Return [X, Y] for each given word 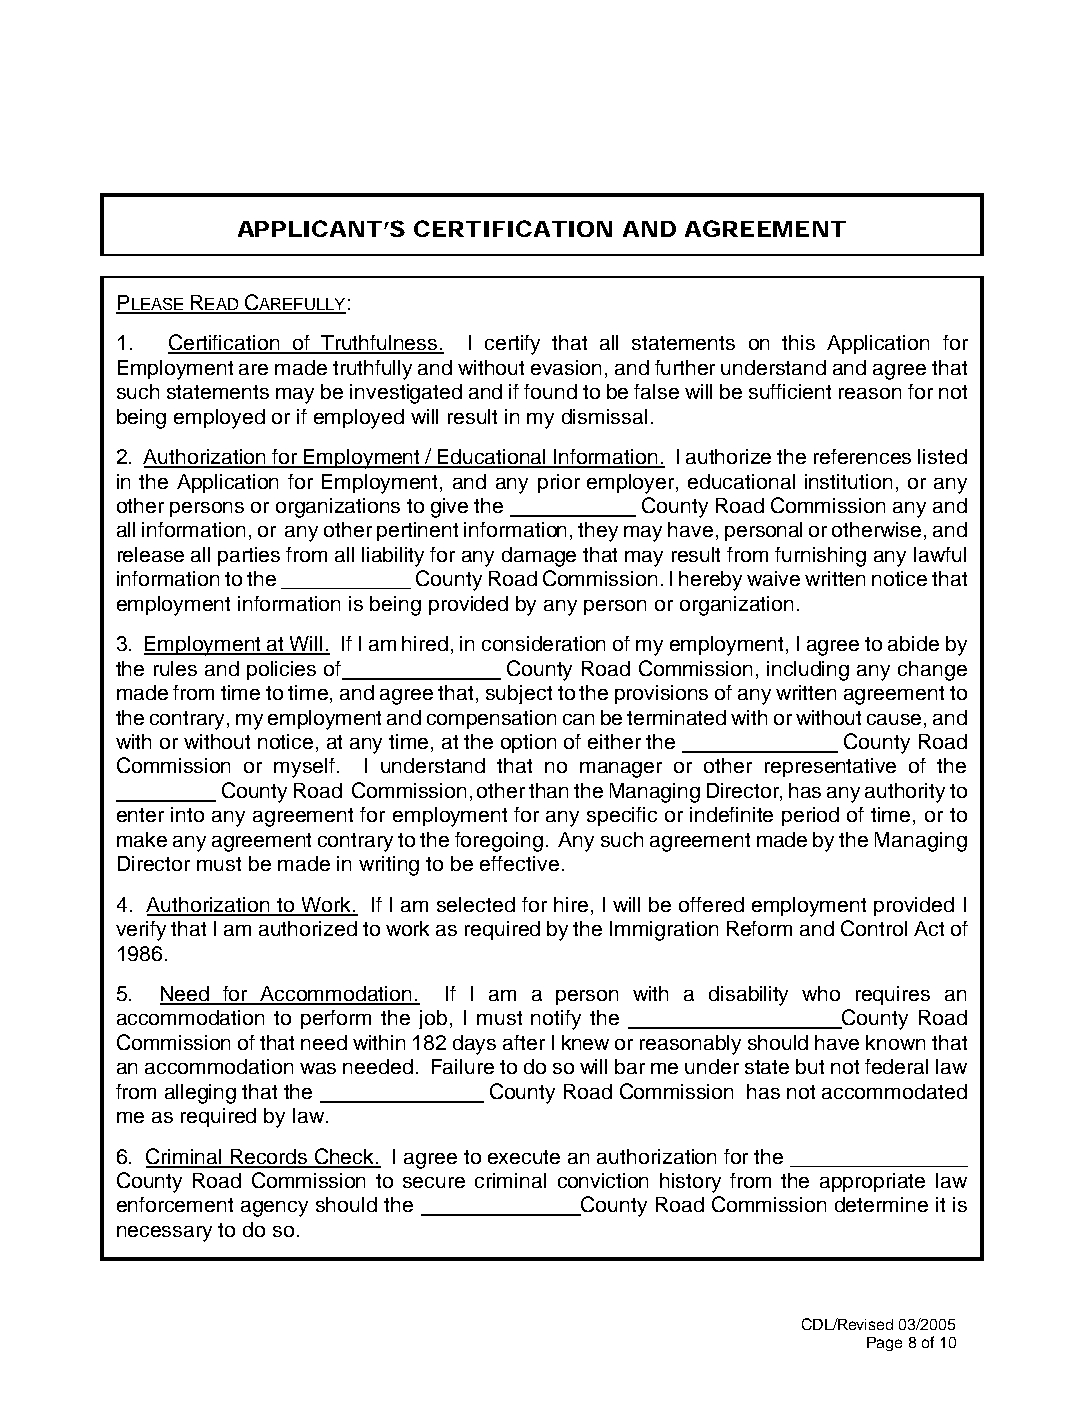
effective [519, 863]
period [810, 816]
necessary [164, 1234]
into [187, 814]
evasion [566, 367]
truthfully [372, 370]
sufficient [790, 391]
